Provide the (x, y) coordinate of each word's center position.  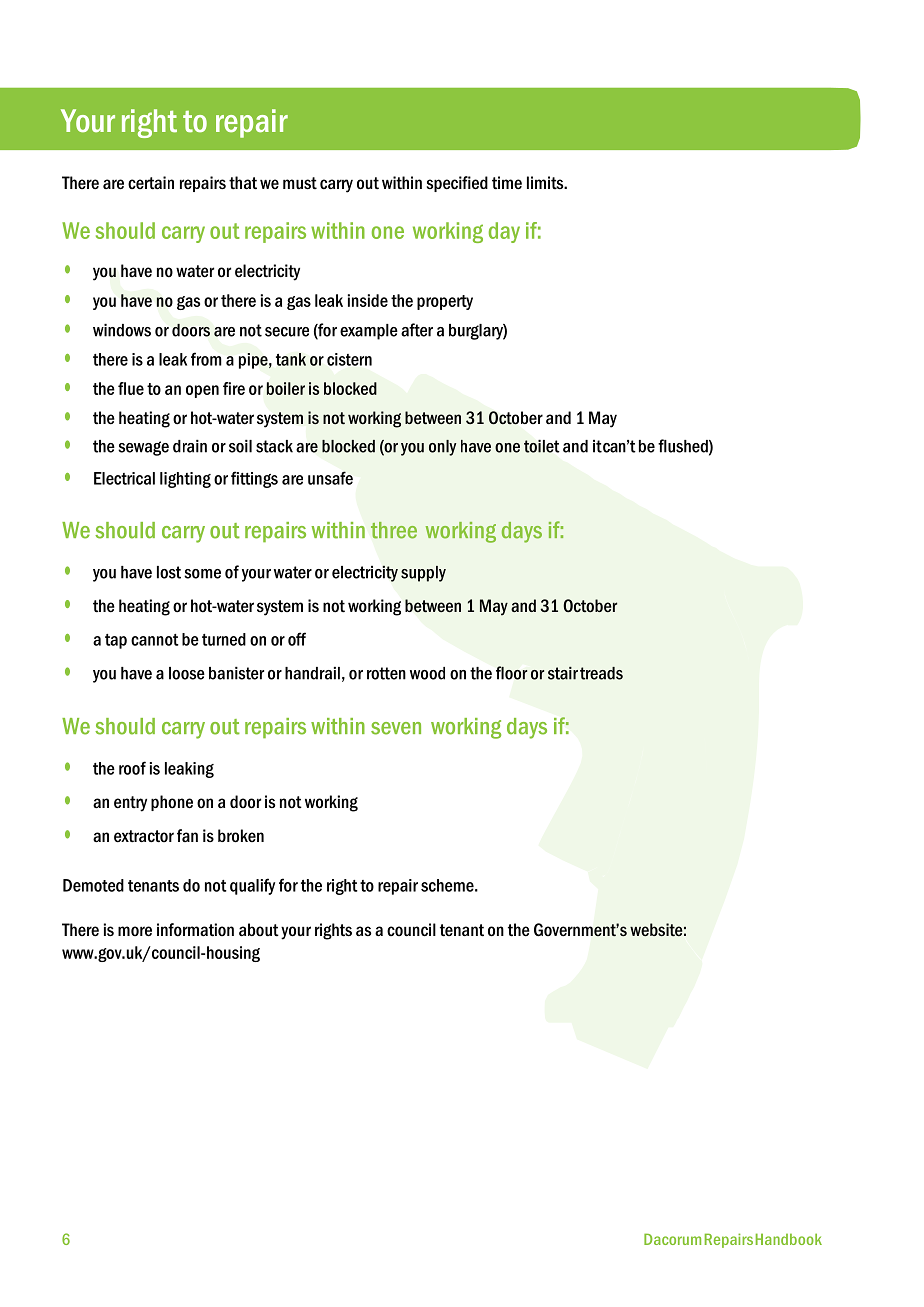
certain (151, 183)
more (135, 931)
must (300, 183)
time (507, 183)
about (259, 930)
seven (396, 728)
